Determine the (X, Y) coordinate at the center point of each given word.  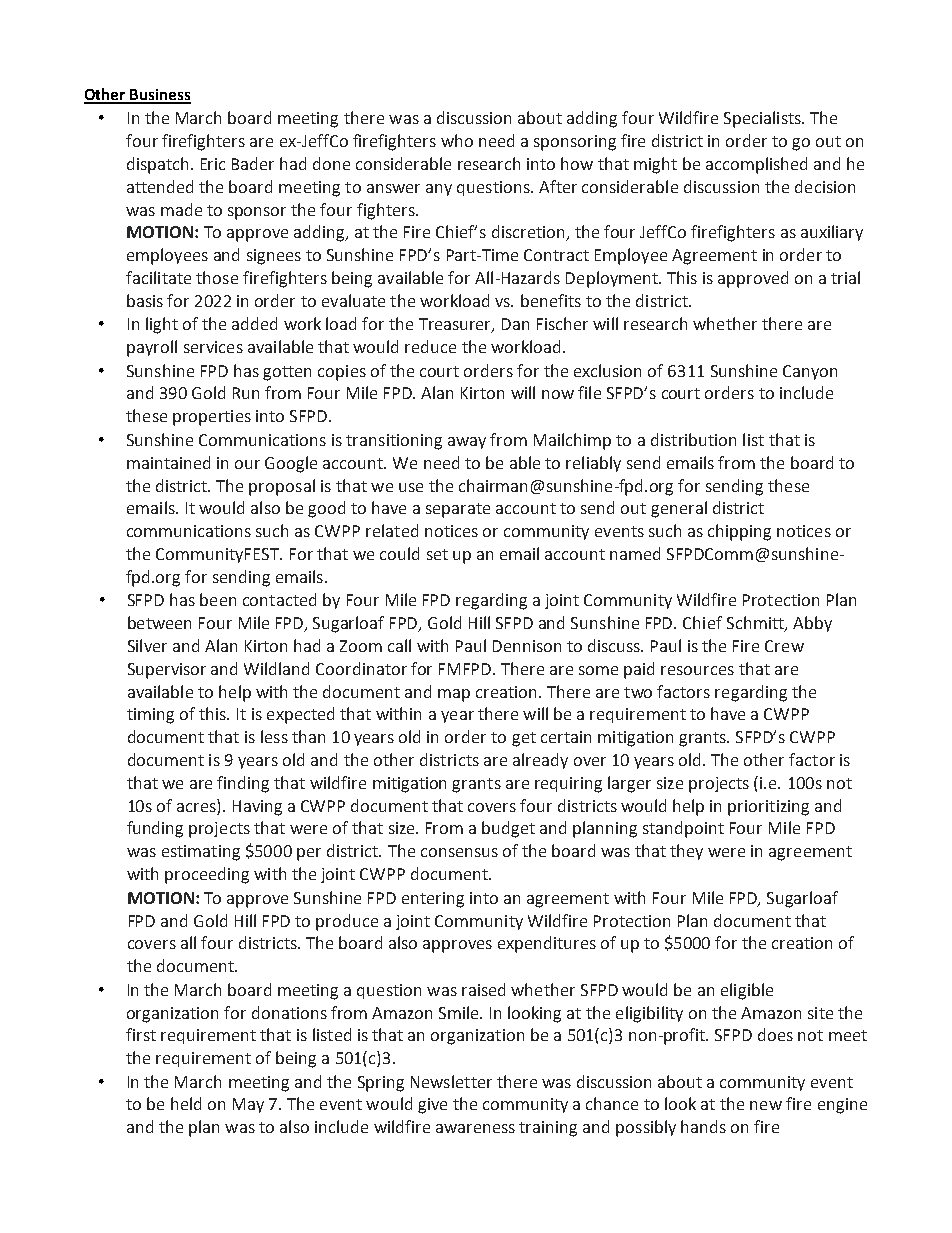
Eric (213, 164)
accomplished (756, 165)
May (248, 1105)
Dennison (527, 646)
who (457, 140)
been (218, 599)
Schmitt (756, 624)
